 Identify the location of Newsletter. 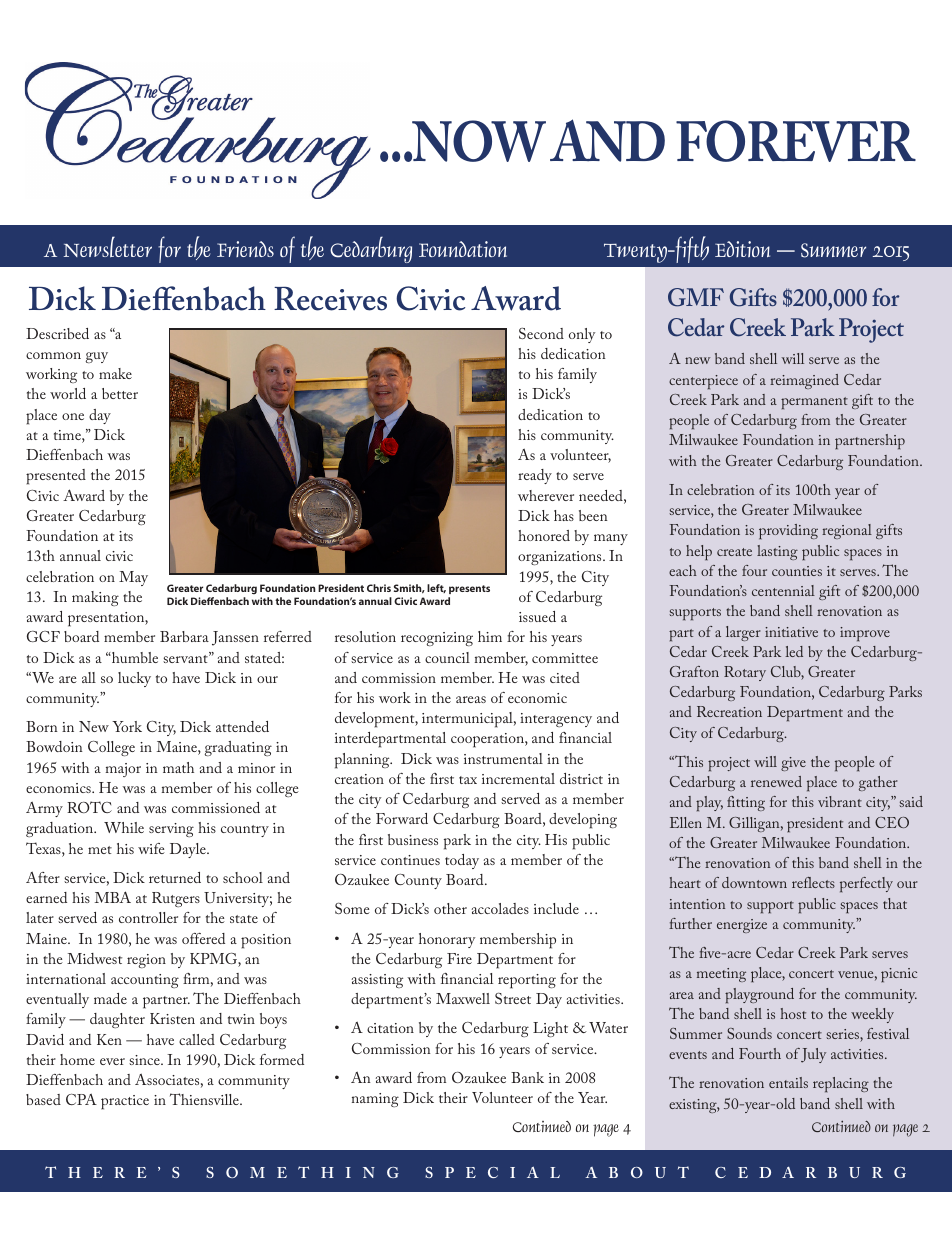
(108, 246).
